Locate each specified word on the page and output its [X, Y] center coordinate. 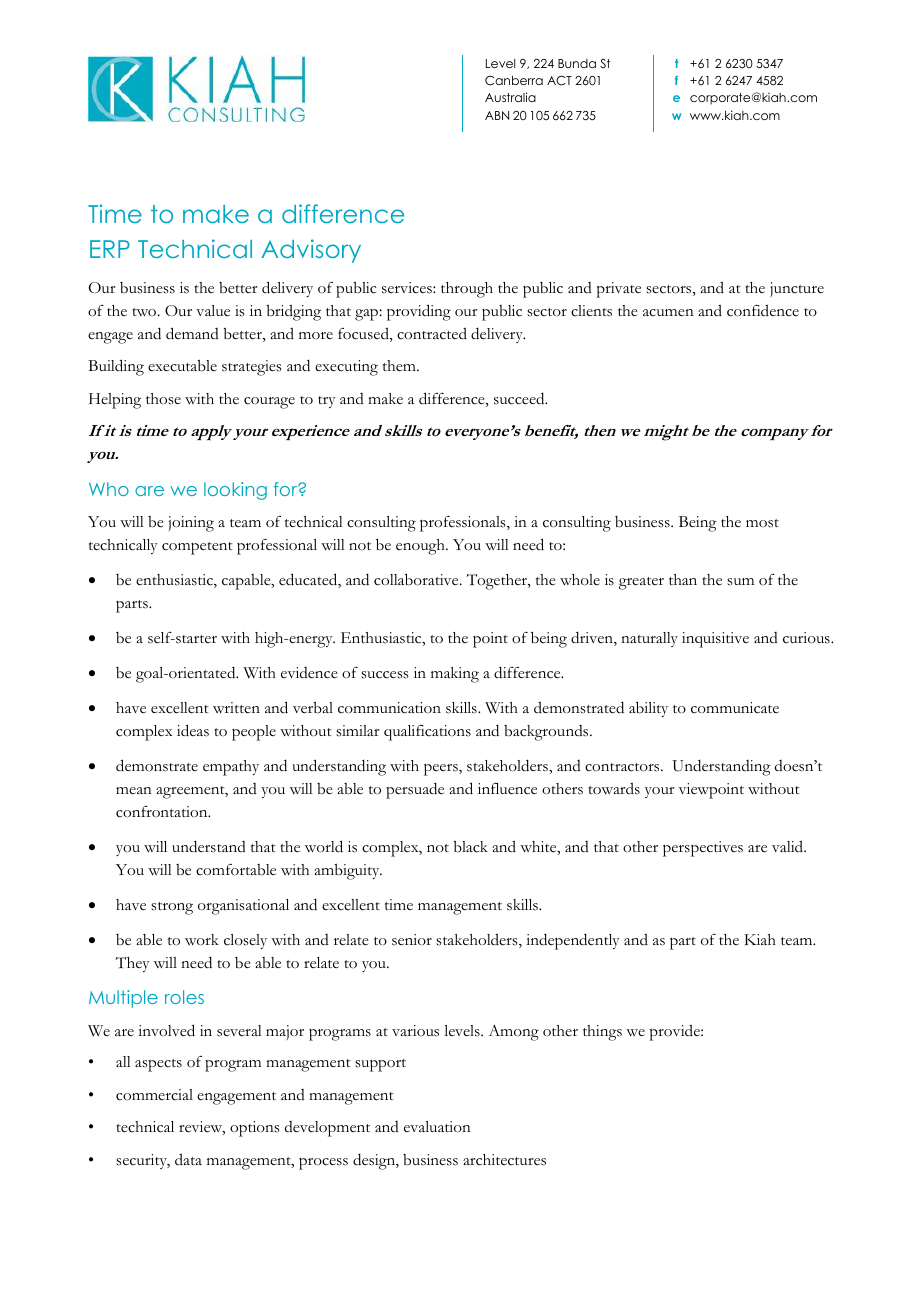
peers [442, 769]
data [188, 1159]
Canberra [514, 81]
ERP [110, 249]
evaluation [437, 1127]
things [602, 1033]
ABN [497, 115]
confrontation [163, 812]
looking [235, 491]
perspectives [703, 849]
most [762, 523]
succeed [520, 398]
